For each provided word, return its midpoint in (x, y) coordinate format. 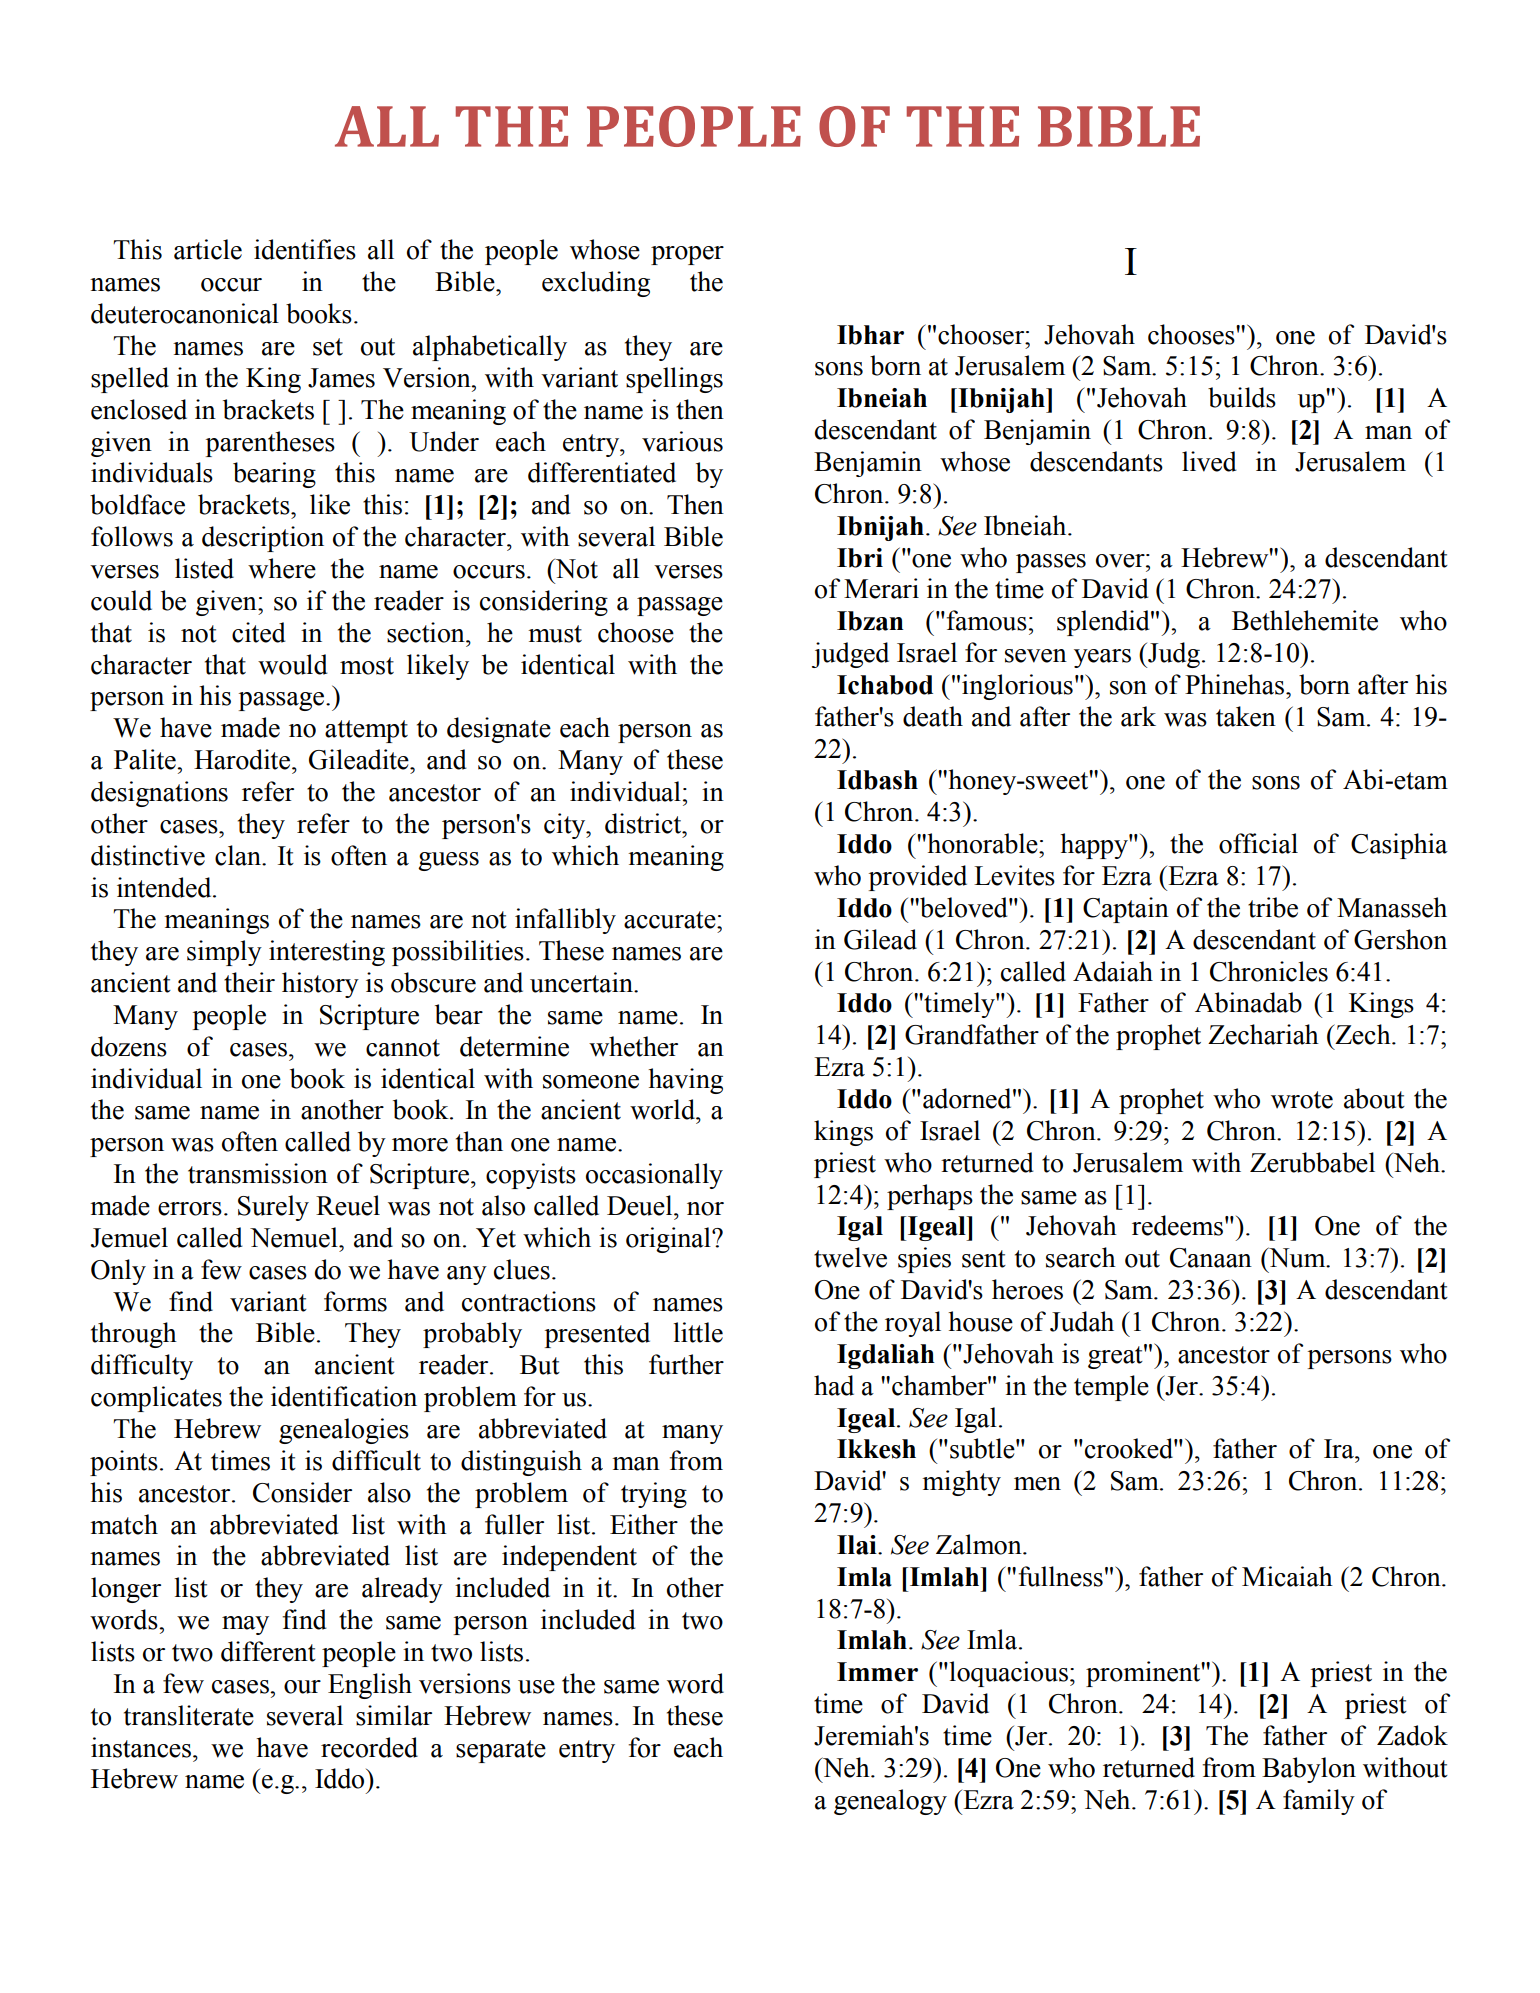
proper (687, 255)
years (1102, 658)
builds (1242, 397)
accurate (671, 920)
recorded (369, 1747)
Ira (1340, 1449)
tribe (1273, 907)
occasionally (654, 1176)
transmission (258, 1173)
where (282, 568)
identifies (305, 249)
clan (239, 855)
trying (654, 1495)
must (555, 634)
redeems (1177, 1225)
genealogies (344, 1431)
